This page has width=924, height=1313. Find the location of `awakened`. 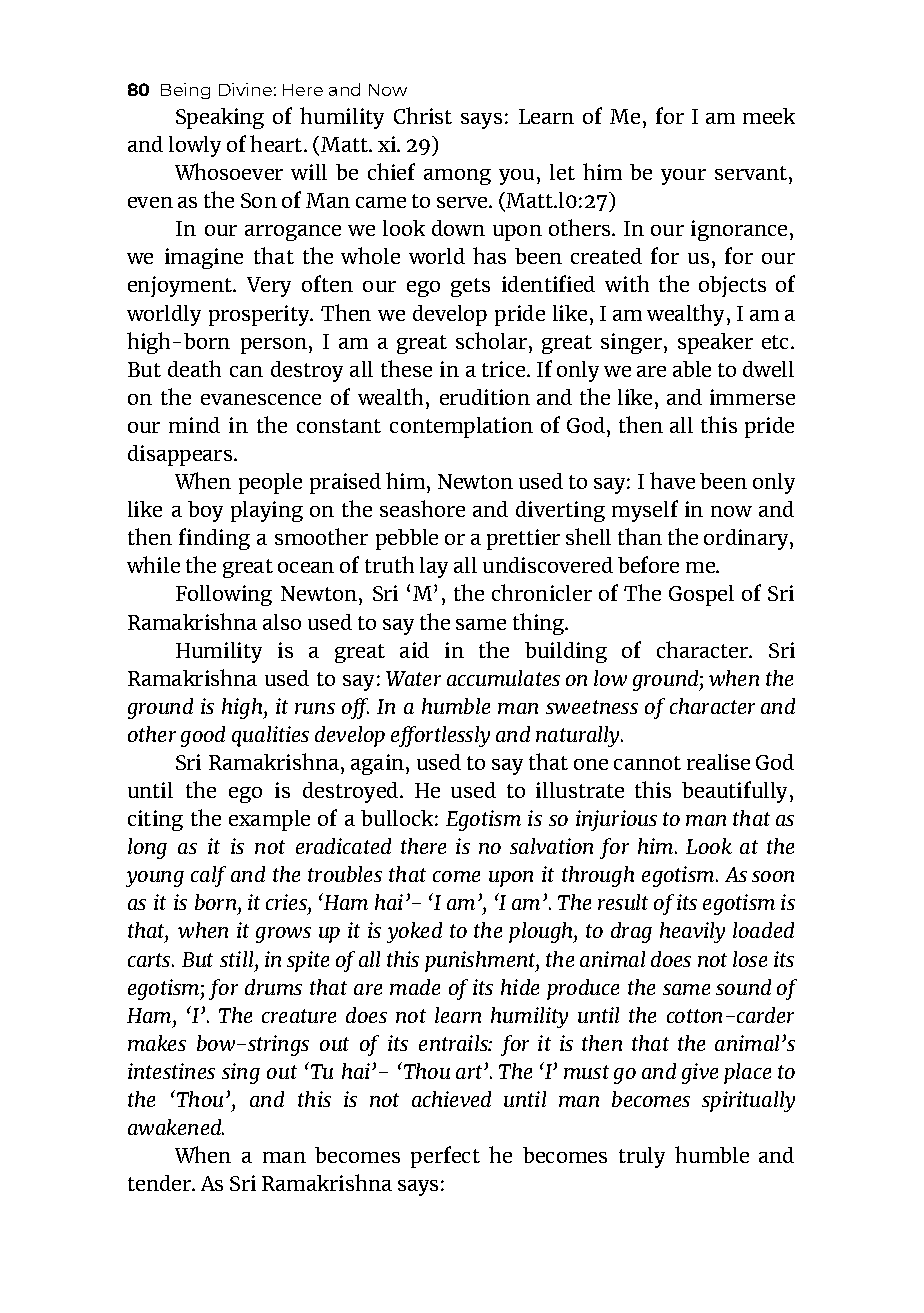

awakened is located at coordinates (175, 1127).
